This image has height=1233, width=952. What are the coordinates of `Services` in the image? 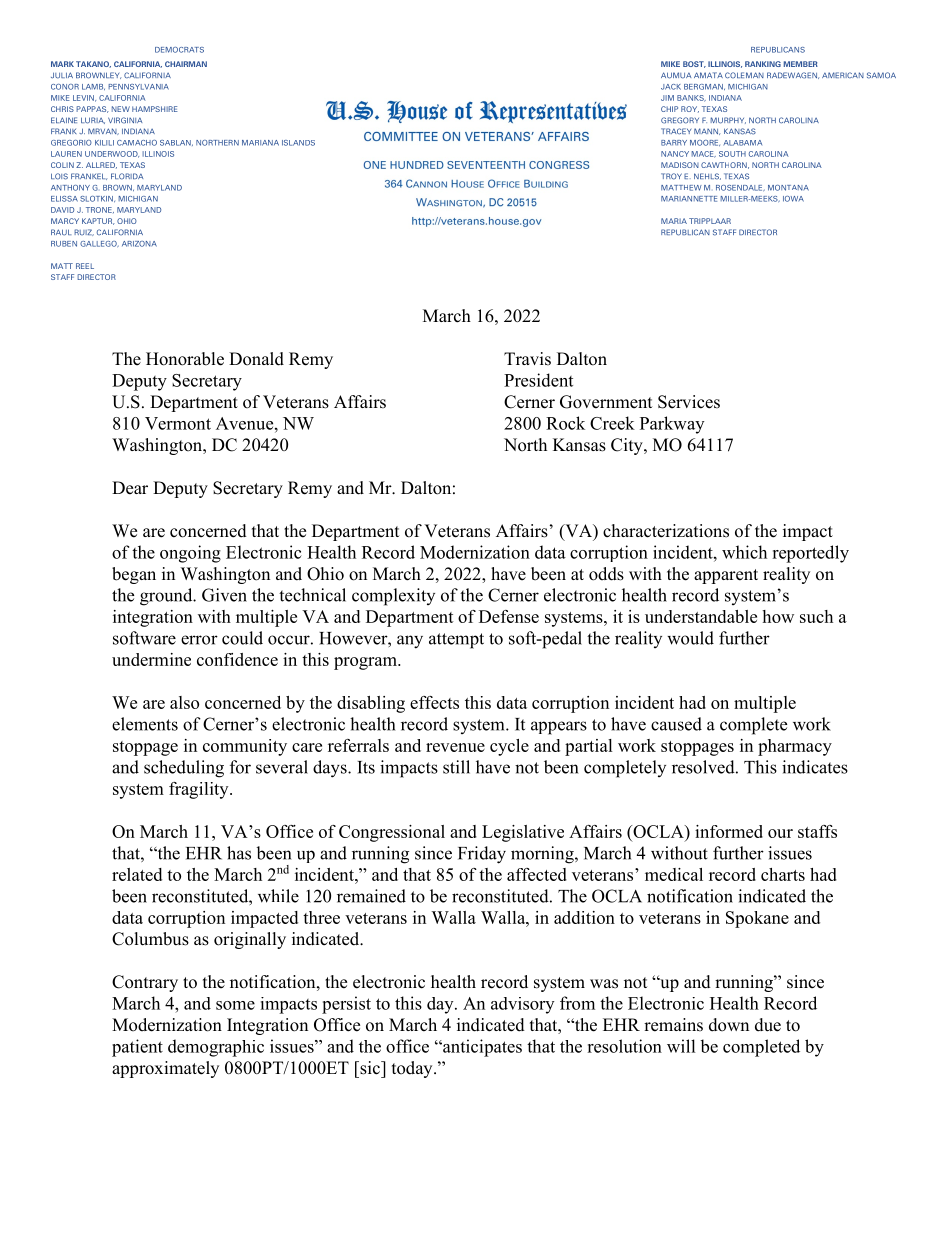 It's located at (689, 402).
